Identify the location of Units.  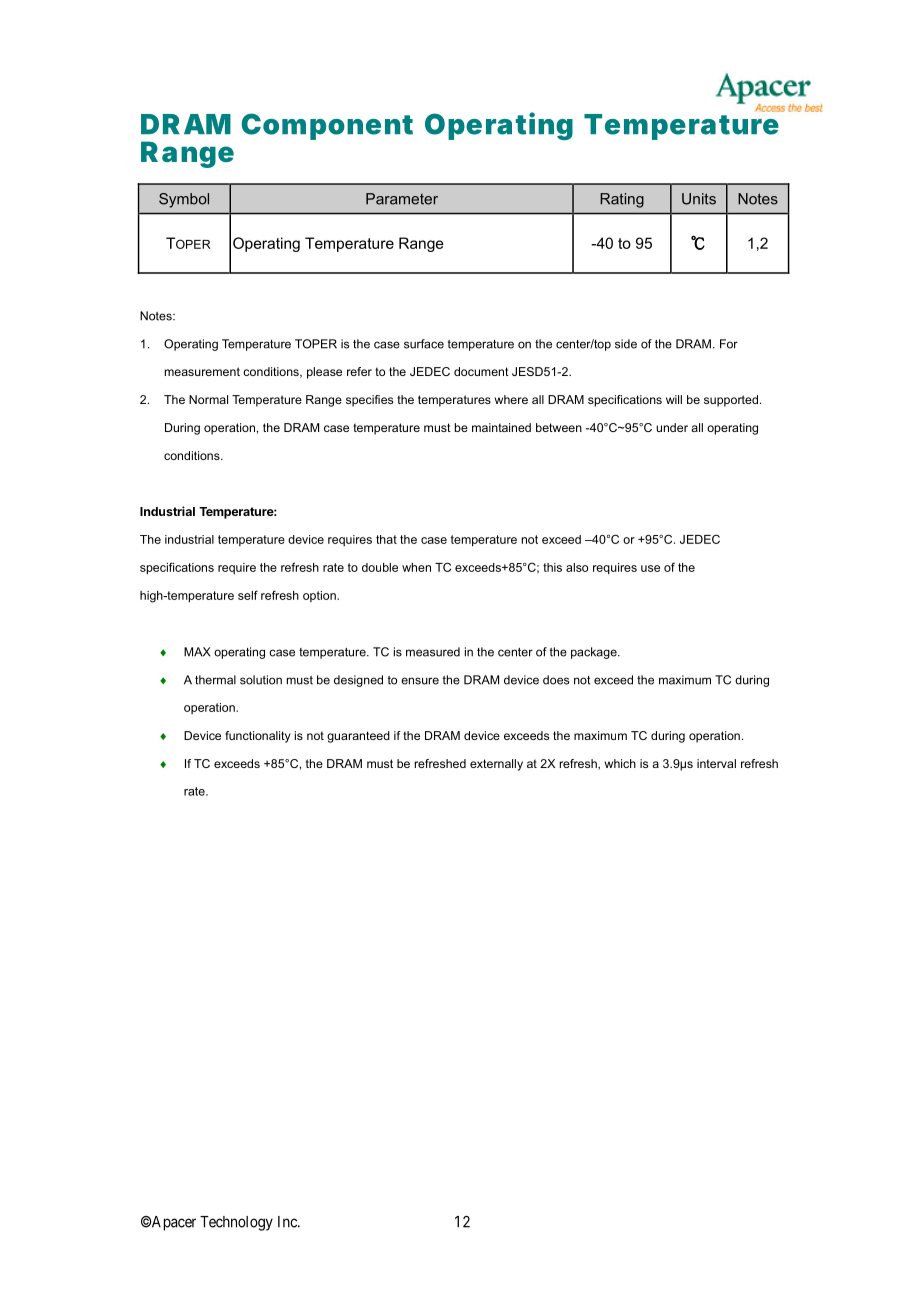
(699, 199).
